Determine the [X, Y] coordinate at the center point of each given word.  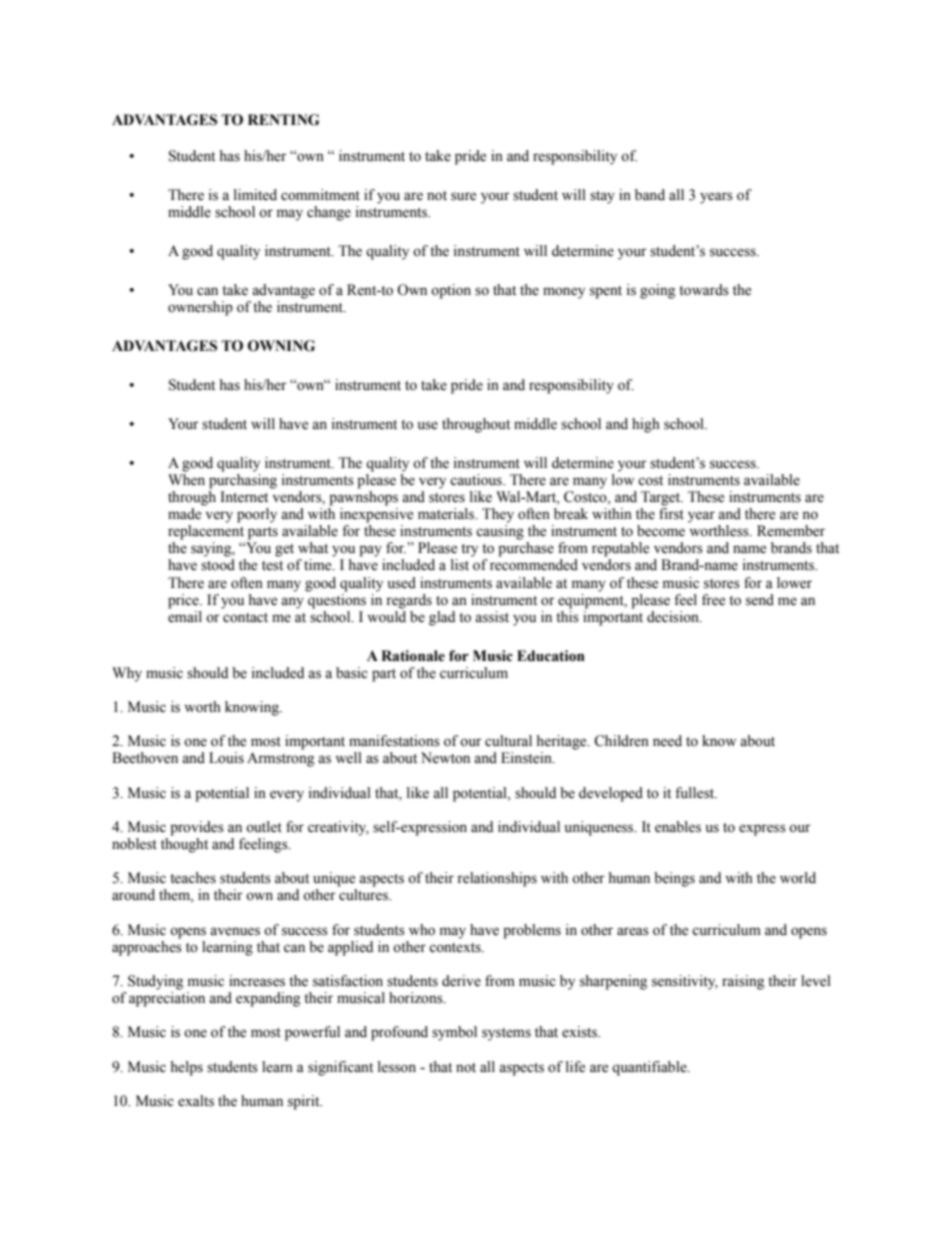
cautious [477, 480]
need [667, 741]
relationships [497, 879]
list [460, 565]
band [650, 195]
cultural [508, 741]
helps [186, 1068]
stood [218, 565]
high [646, 425]
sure [463, 196]
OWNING [281, 346]
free [713, 600]
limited [255, 195]
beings [674, 879]
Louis [226, 758]
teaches [193, 878]
